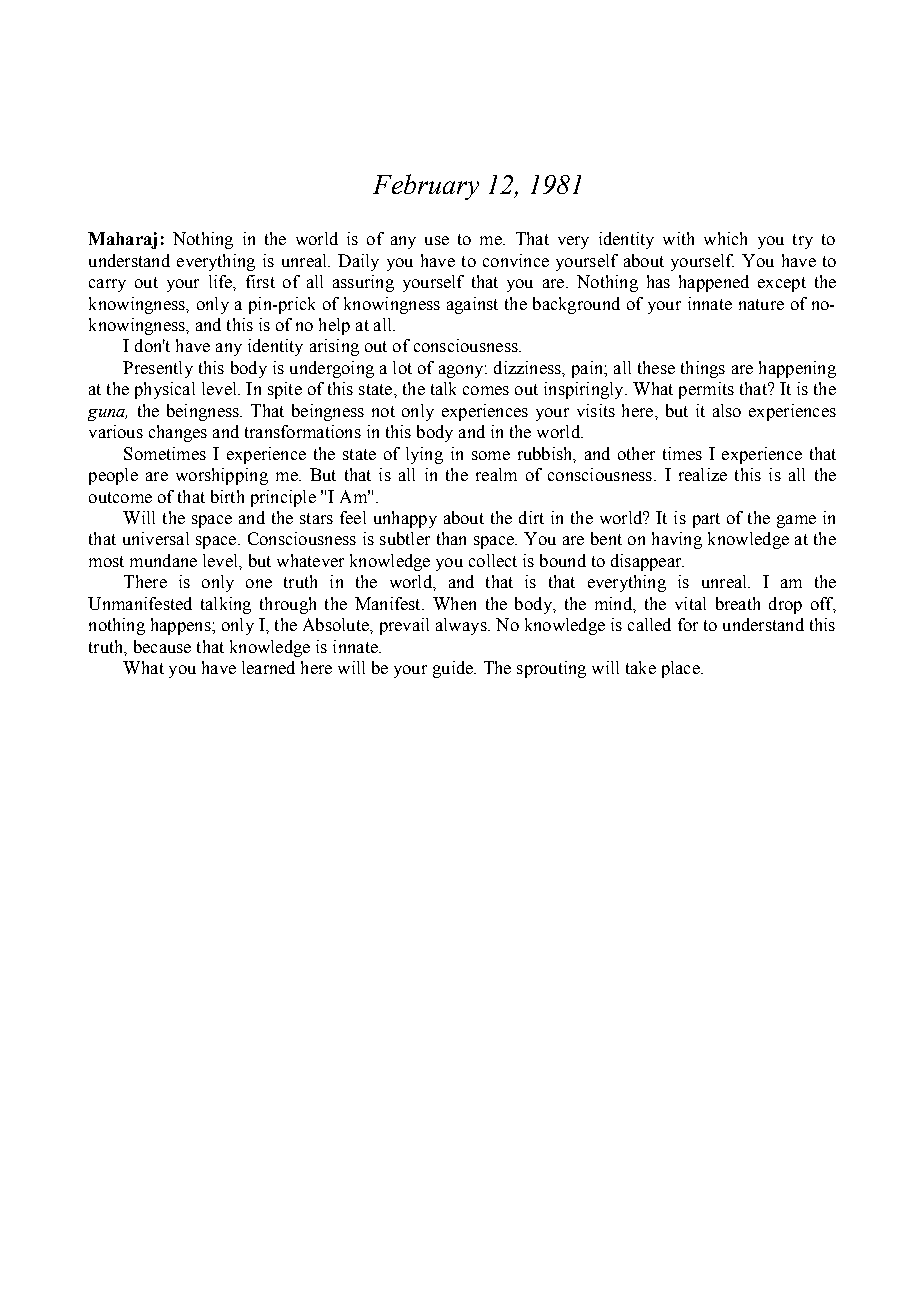 This page has width=924, height=1308. What do you see at coordinates (162, 646) in the page?
I see `because` at bounding box center [162, 646].
